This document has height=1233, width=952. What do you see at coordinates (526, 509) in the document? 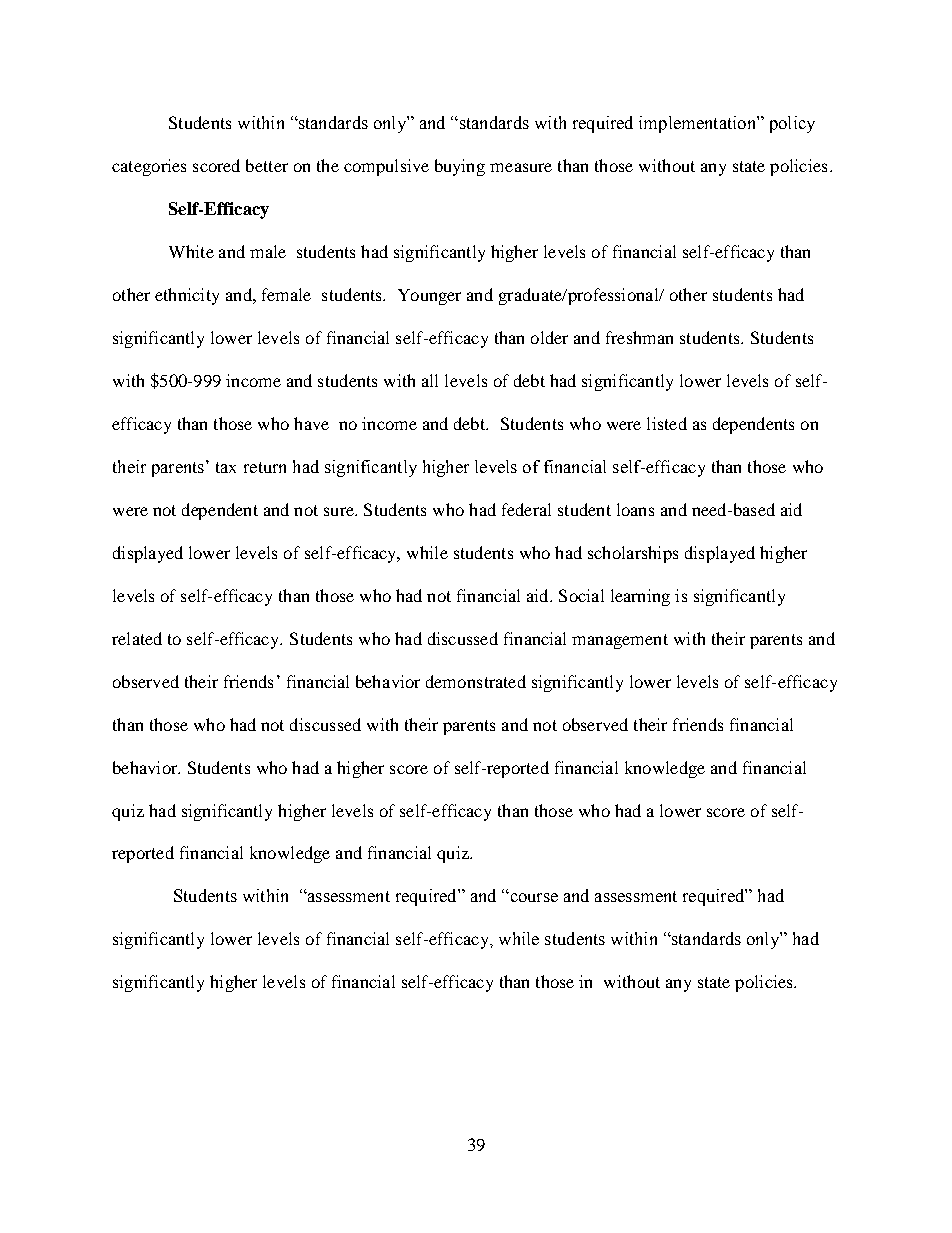
I see `federal` at bounding box center [526, 509].
